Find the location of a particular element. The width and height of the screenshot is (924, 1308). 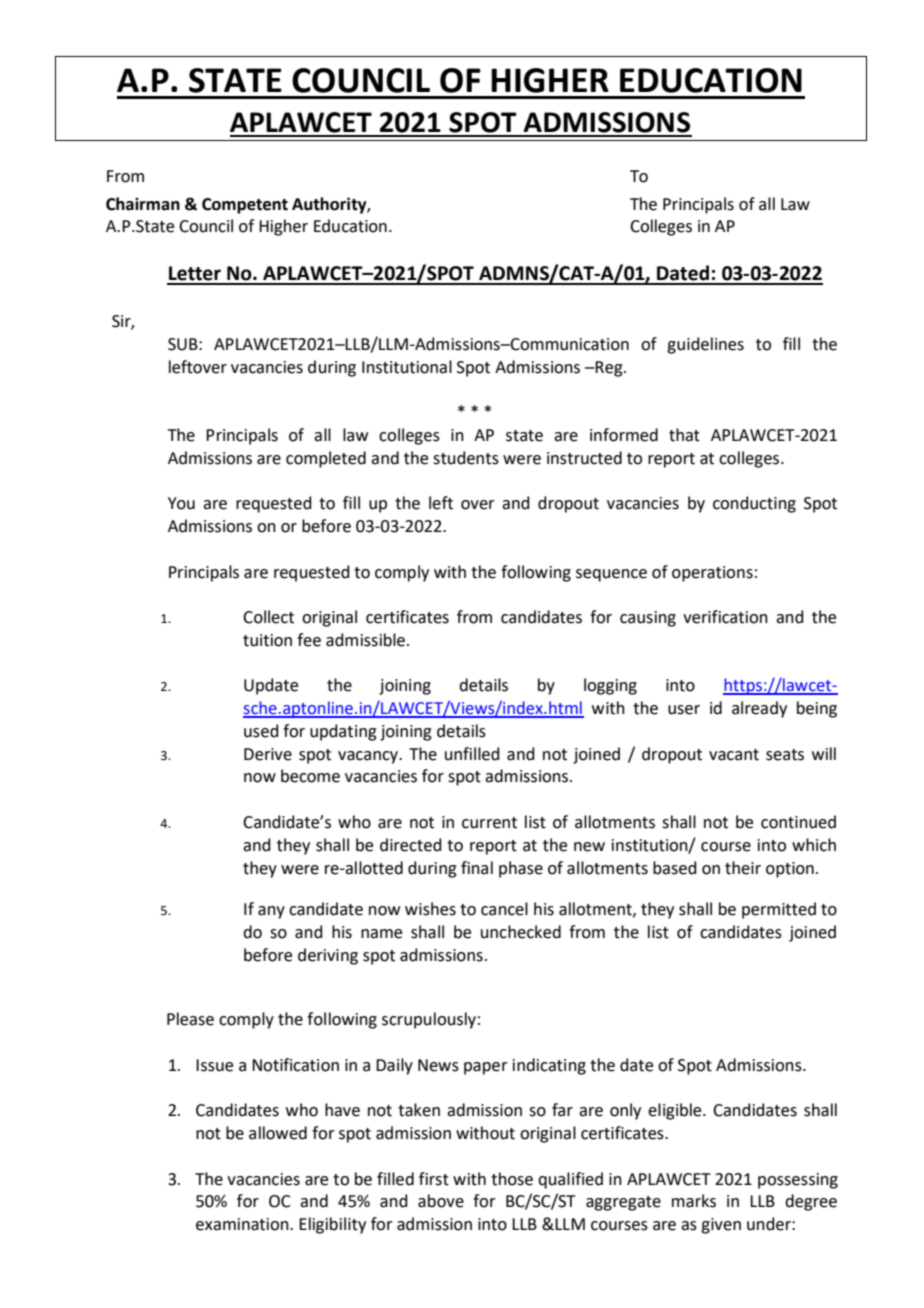

that is located at coordinates (684, 435).
